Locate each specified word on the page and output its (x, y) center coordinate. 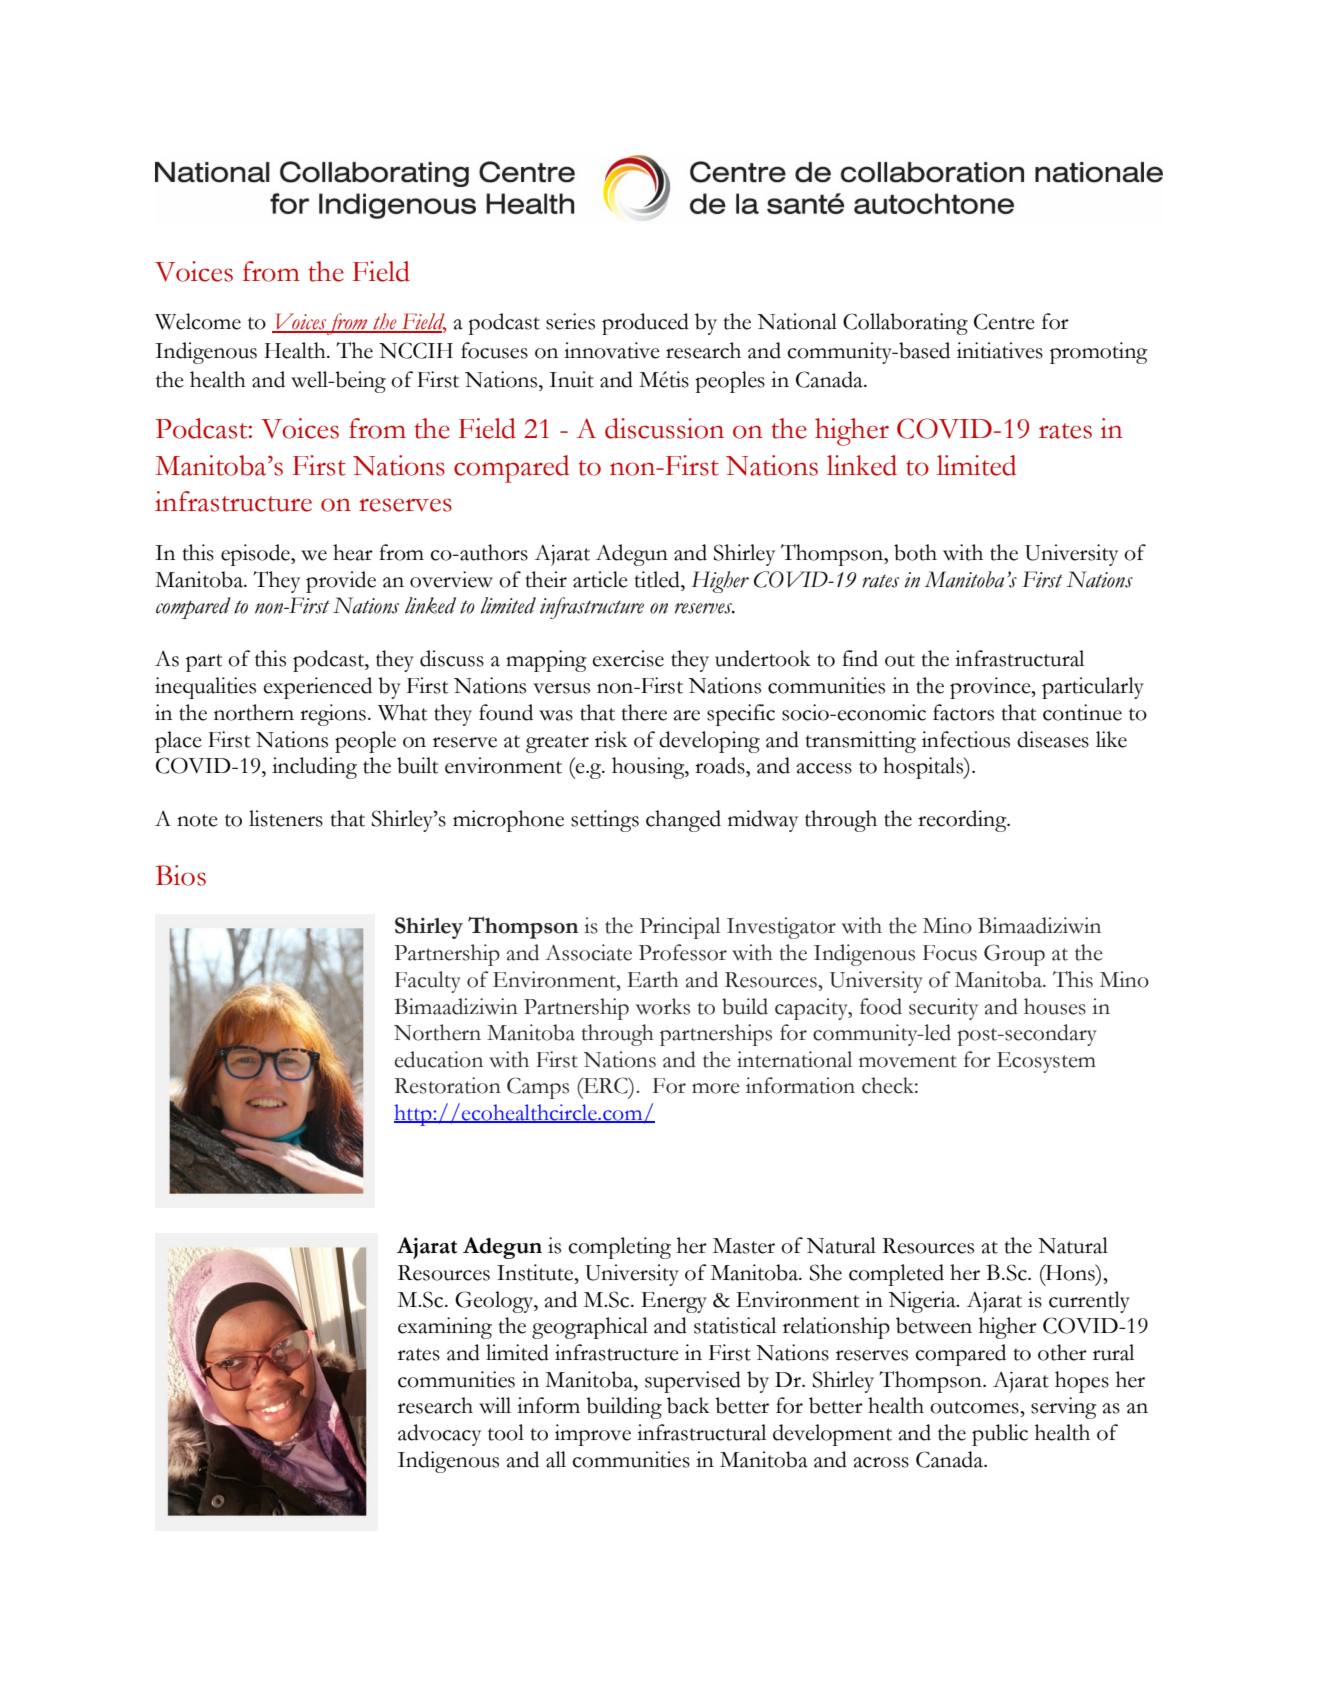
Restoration (448, 1085)
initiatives (1000, 350)
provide (341, 582)
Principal (680, 928)
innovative (612, 350)
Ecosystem (1046, 1062)
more (716, 1088)
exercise (628, 658)
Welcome (198, 321)
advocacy (439, 1435)
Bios (180, 875)
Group (1014, 955)
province (991, 688)
